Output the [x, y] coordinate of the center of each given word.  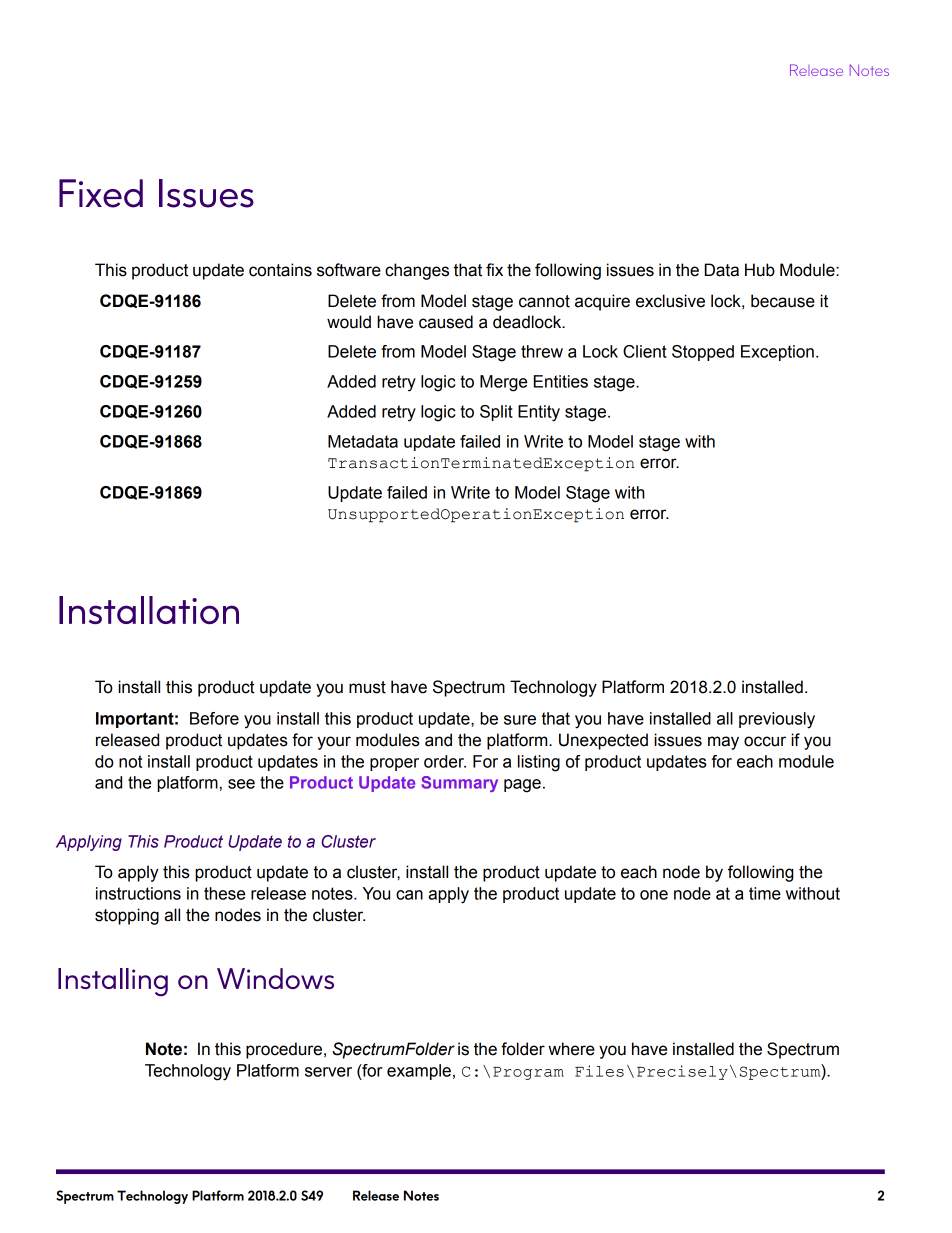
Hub [760, 270]
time [765, 893]
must [367, 687]
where [571, 1049]
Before [214, 718]
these [224, 893]
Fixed [101, 193]
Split [496, 413]
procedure [284, 1050]
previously [777, 720]
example [419, 1072]
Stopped [703, 353]
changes [417, 271]
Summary [459, 784]
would [349, 322]
